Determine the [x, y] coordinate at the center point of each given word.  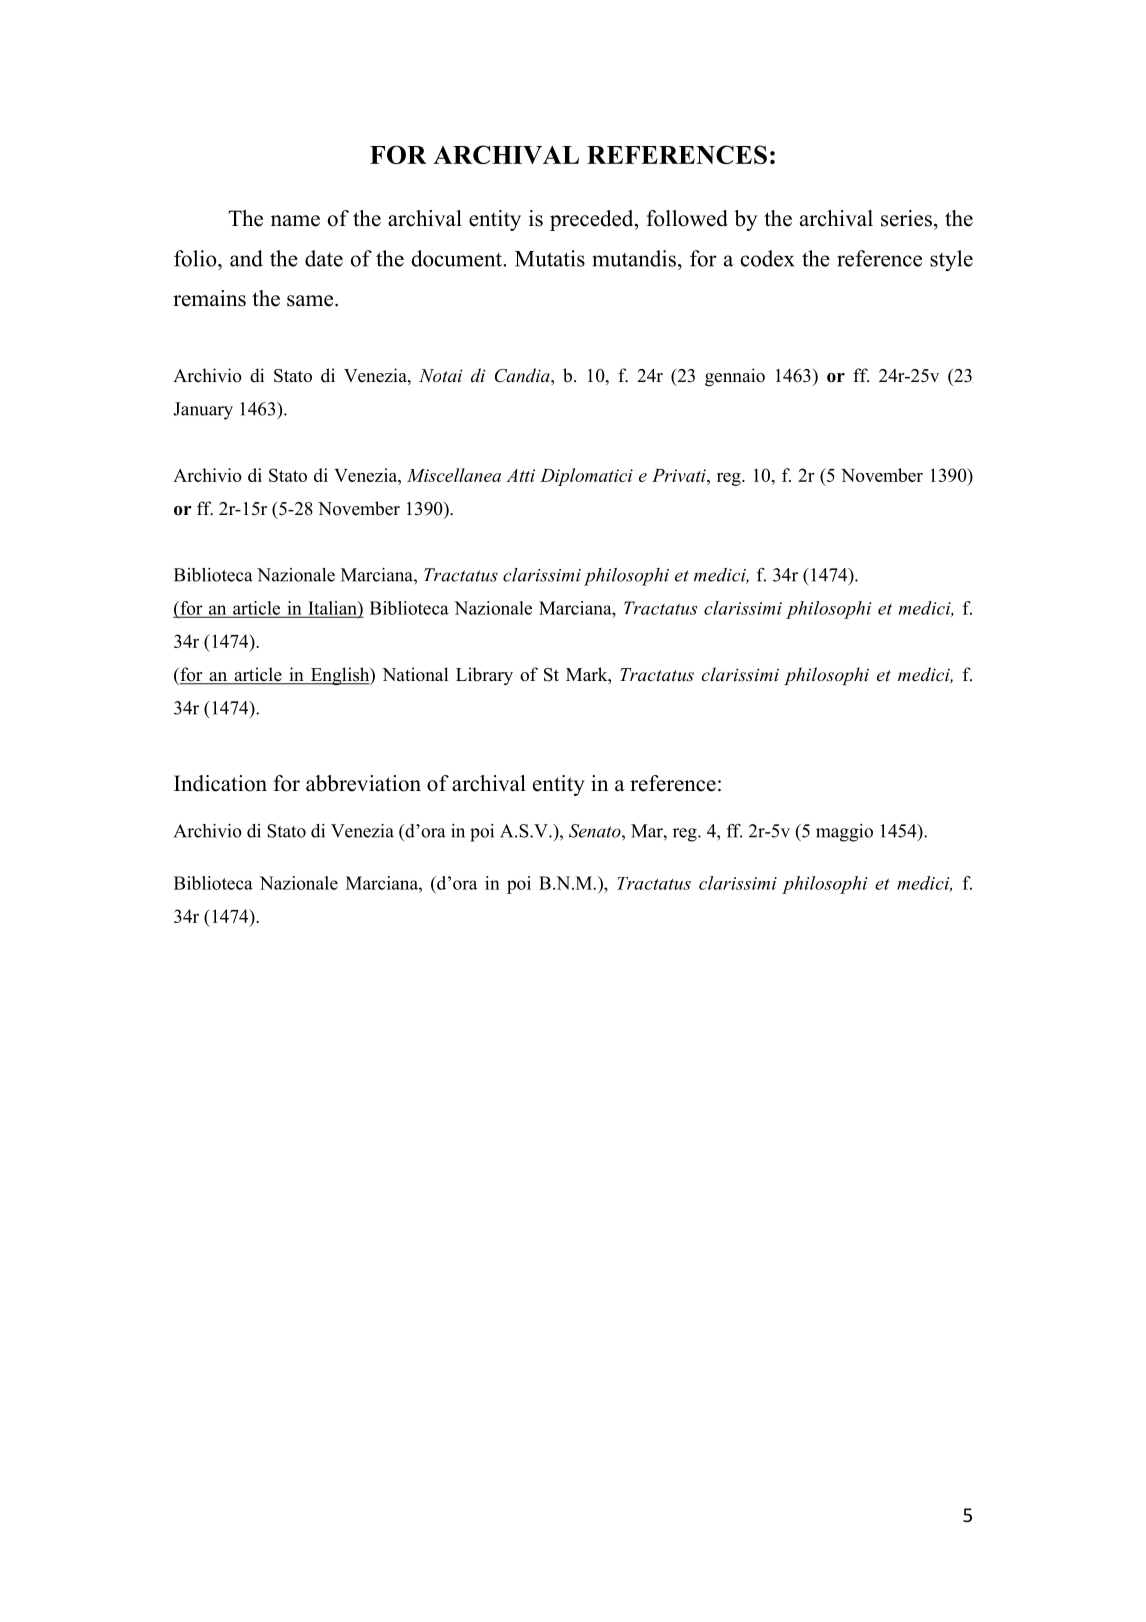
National [415, 674]
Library [484, 676]
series [906, 218]
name [295, 221]
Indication [220, 783]
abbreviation [363, 783]
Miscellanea [454, 475]
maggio [844, 833]
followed [687, 218]
